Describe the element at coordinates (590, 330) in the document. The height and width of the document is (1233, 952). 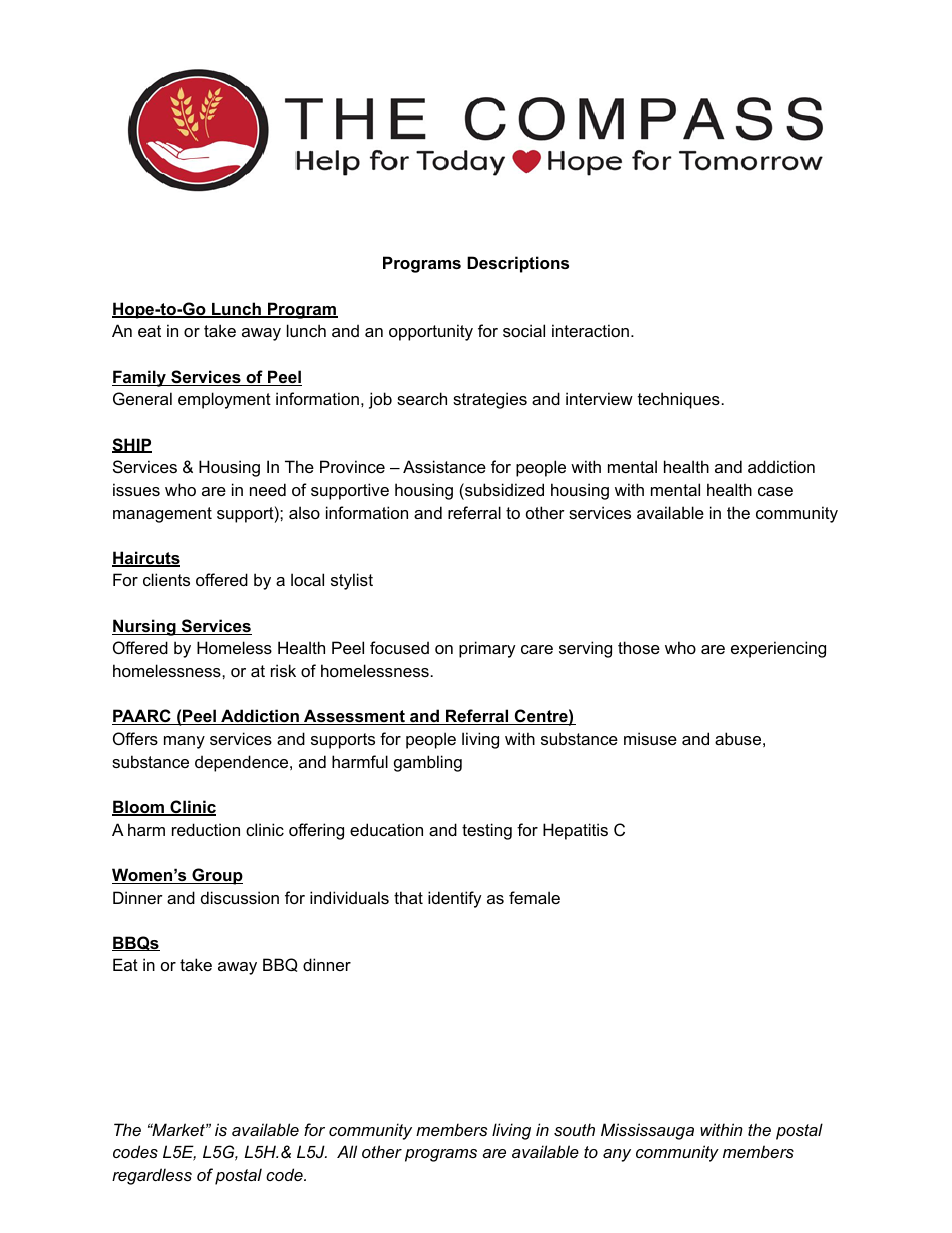
I see `interaction` at that location.
